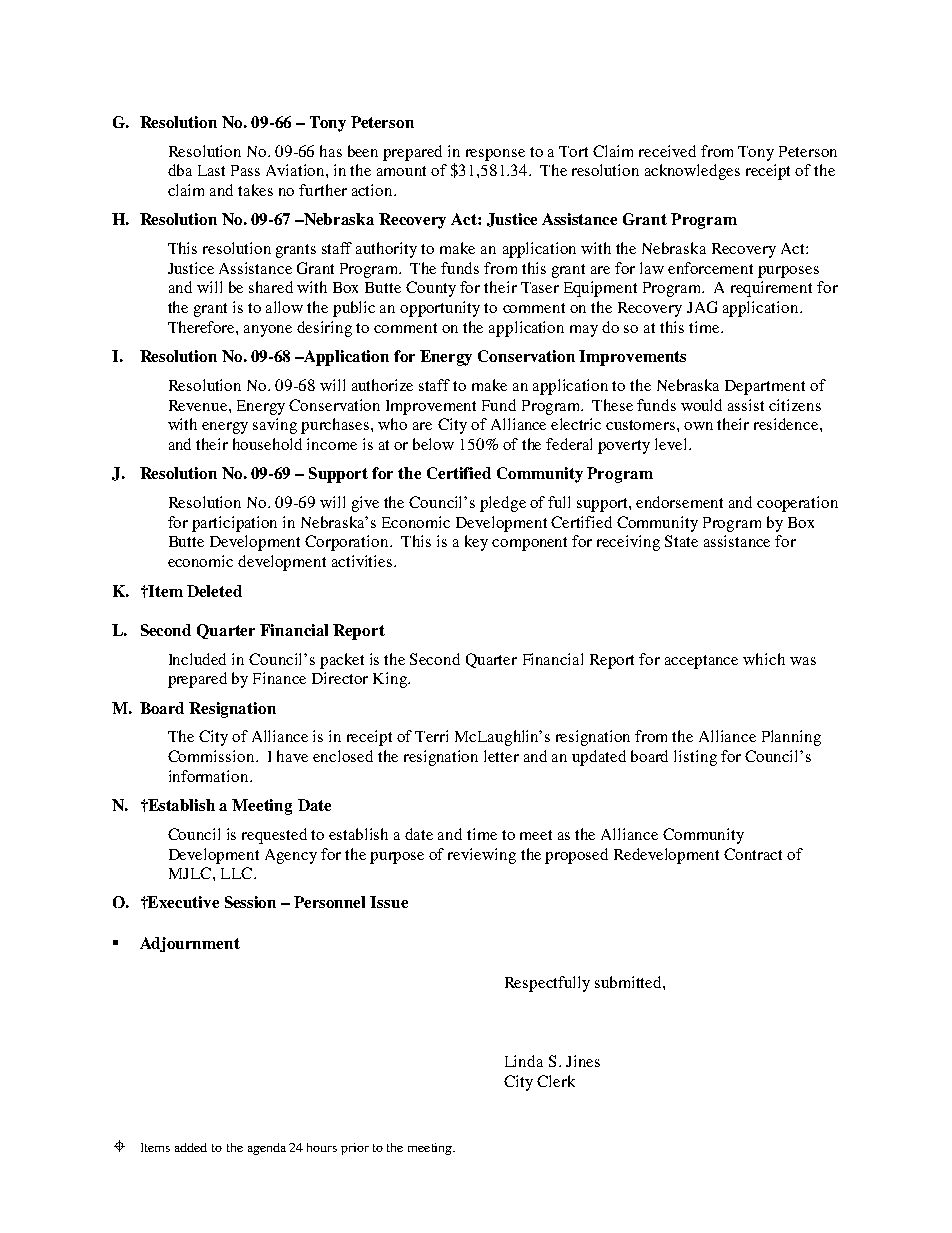 The height and width of the page is (1233, 952). Describe the element at coordinates (267, 1149) in the page. I see `agenda` at that location.
